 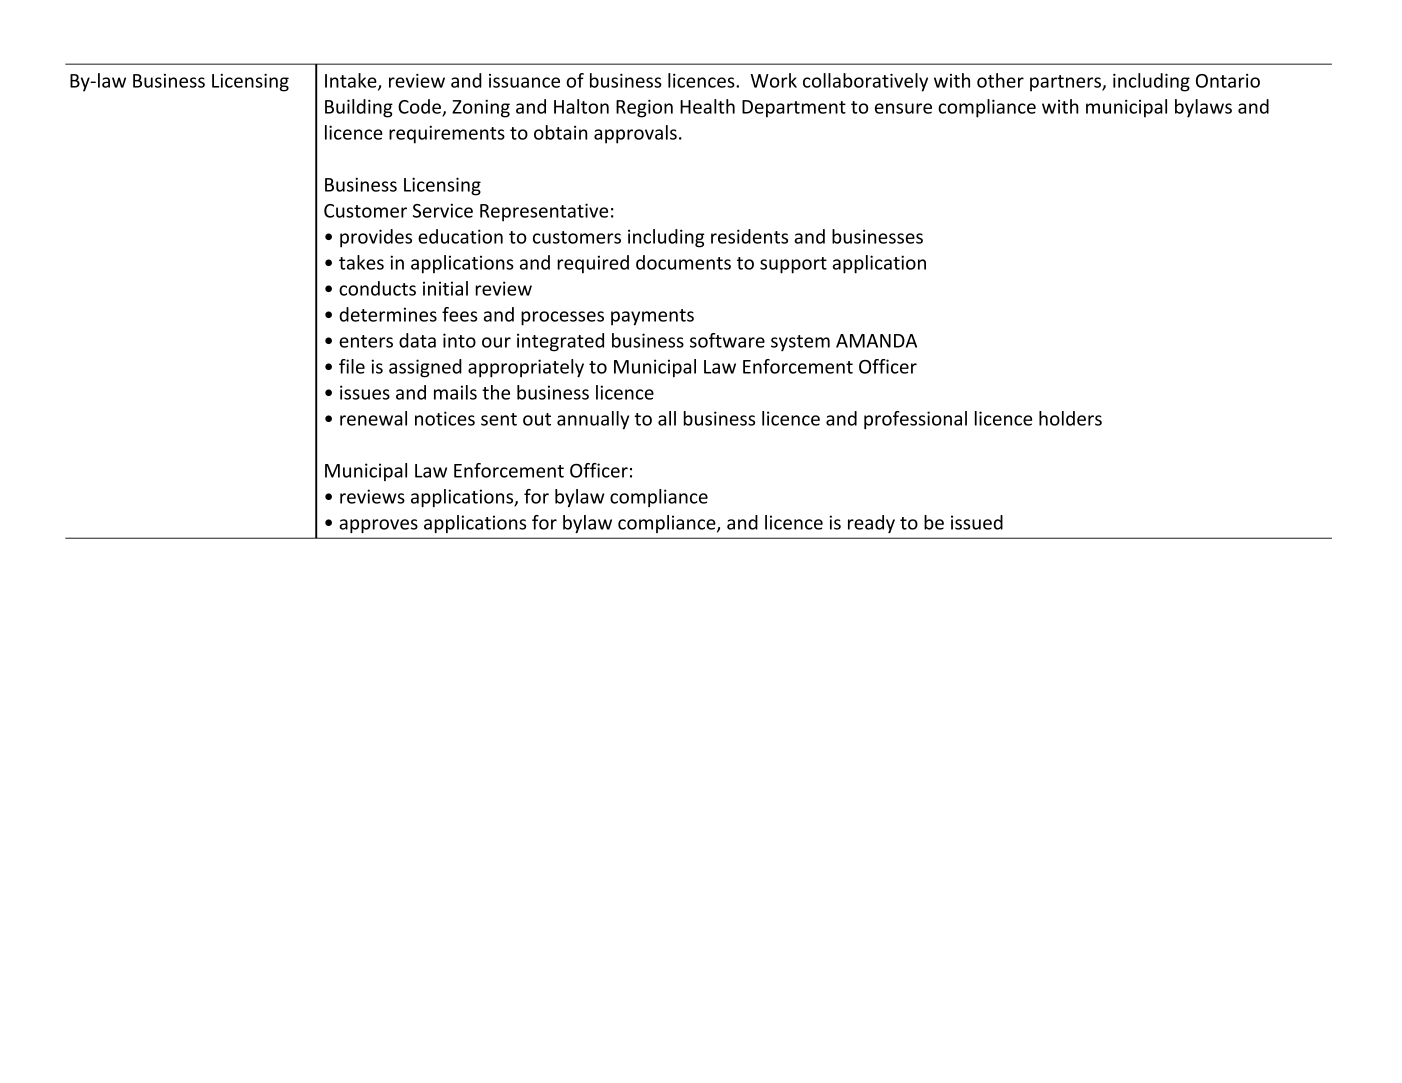 I want to click on support, so click(x=793, y=265).
